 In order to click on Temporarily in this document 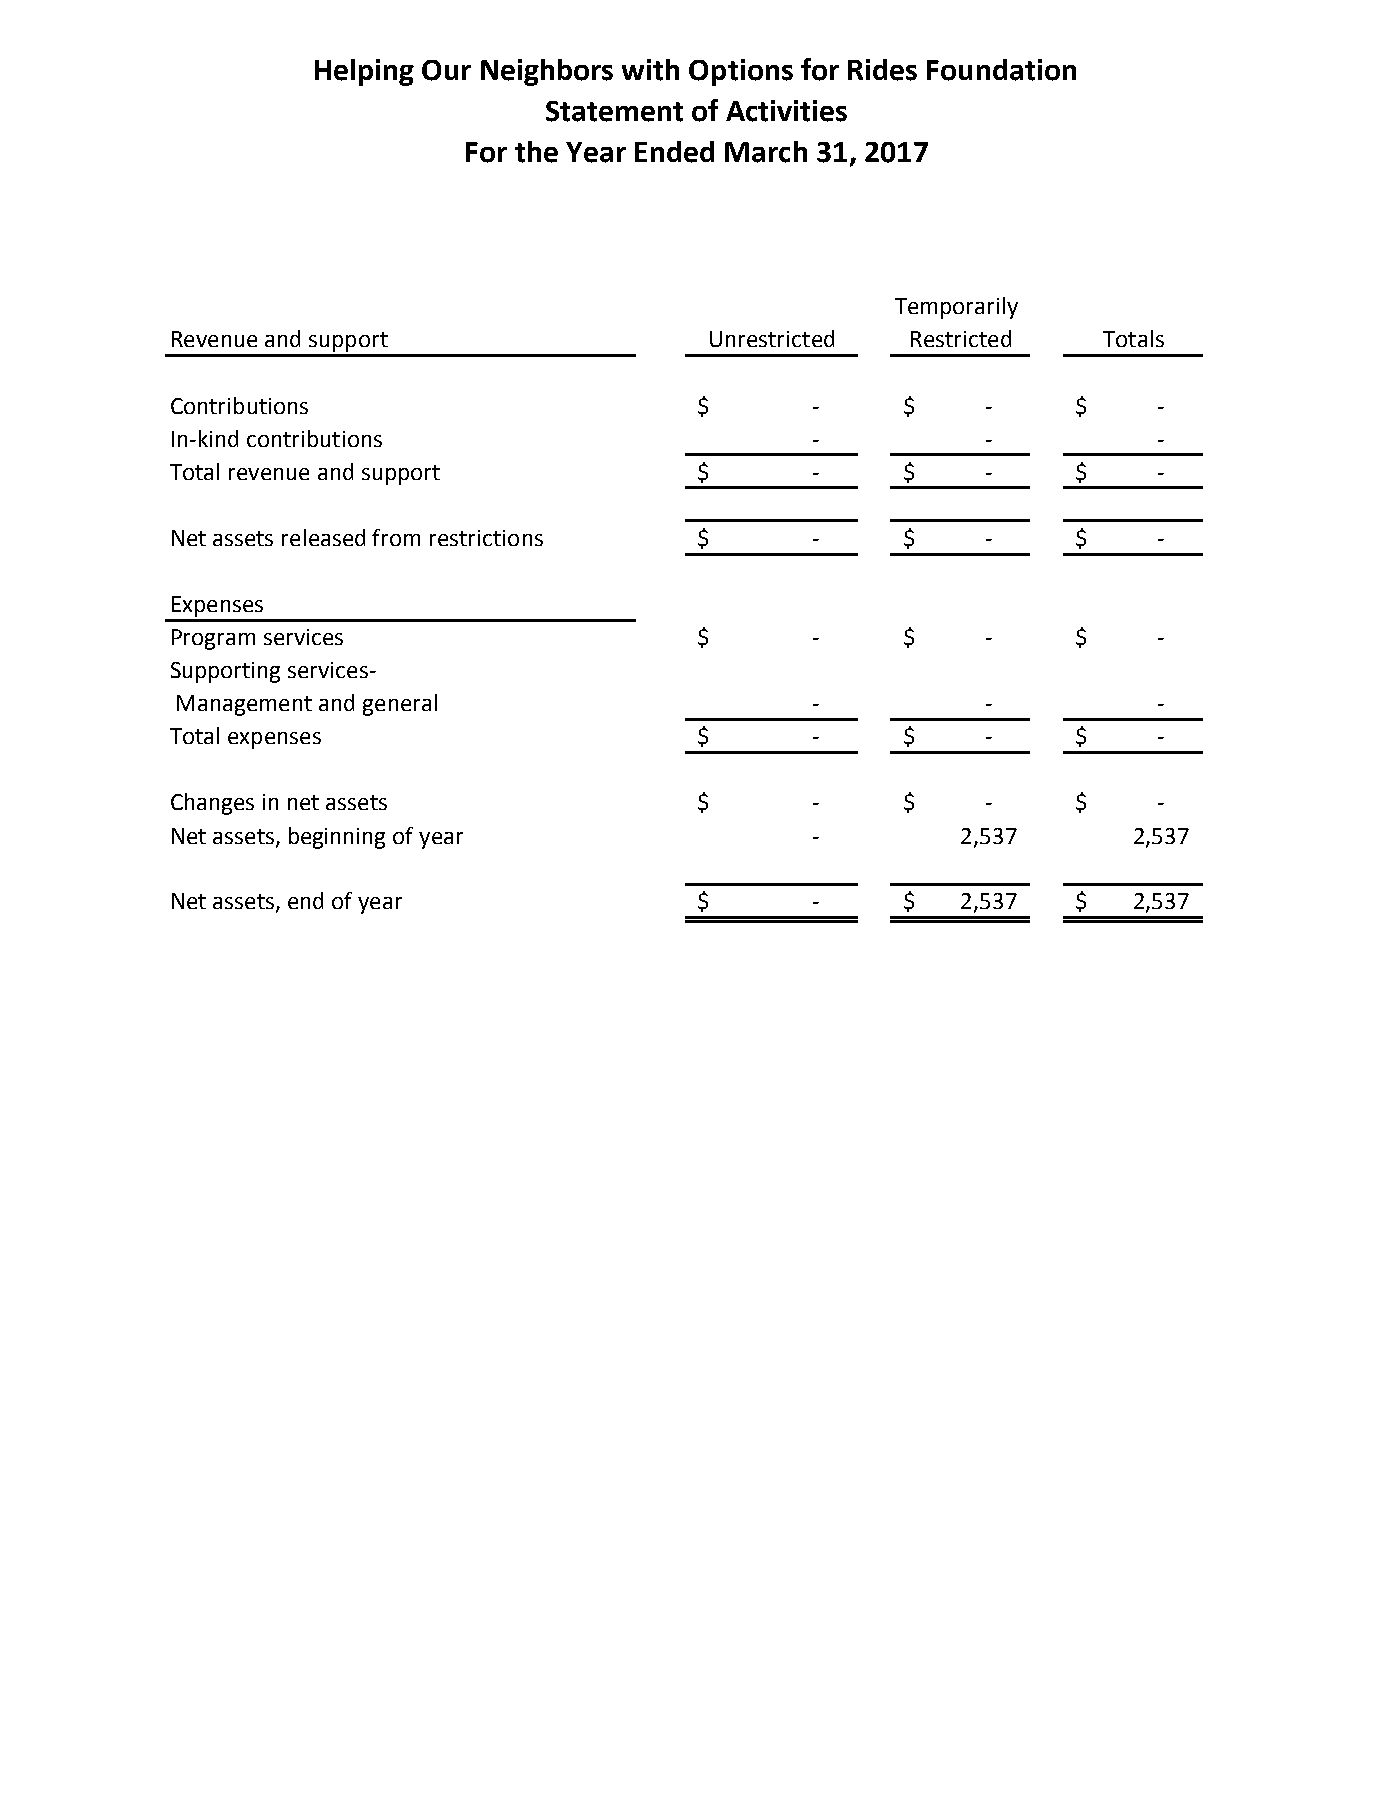, I will do `click(956, 308)`.
